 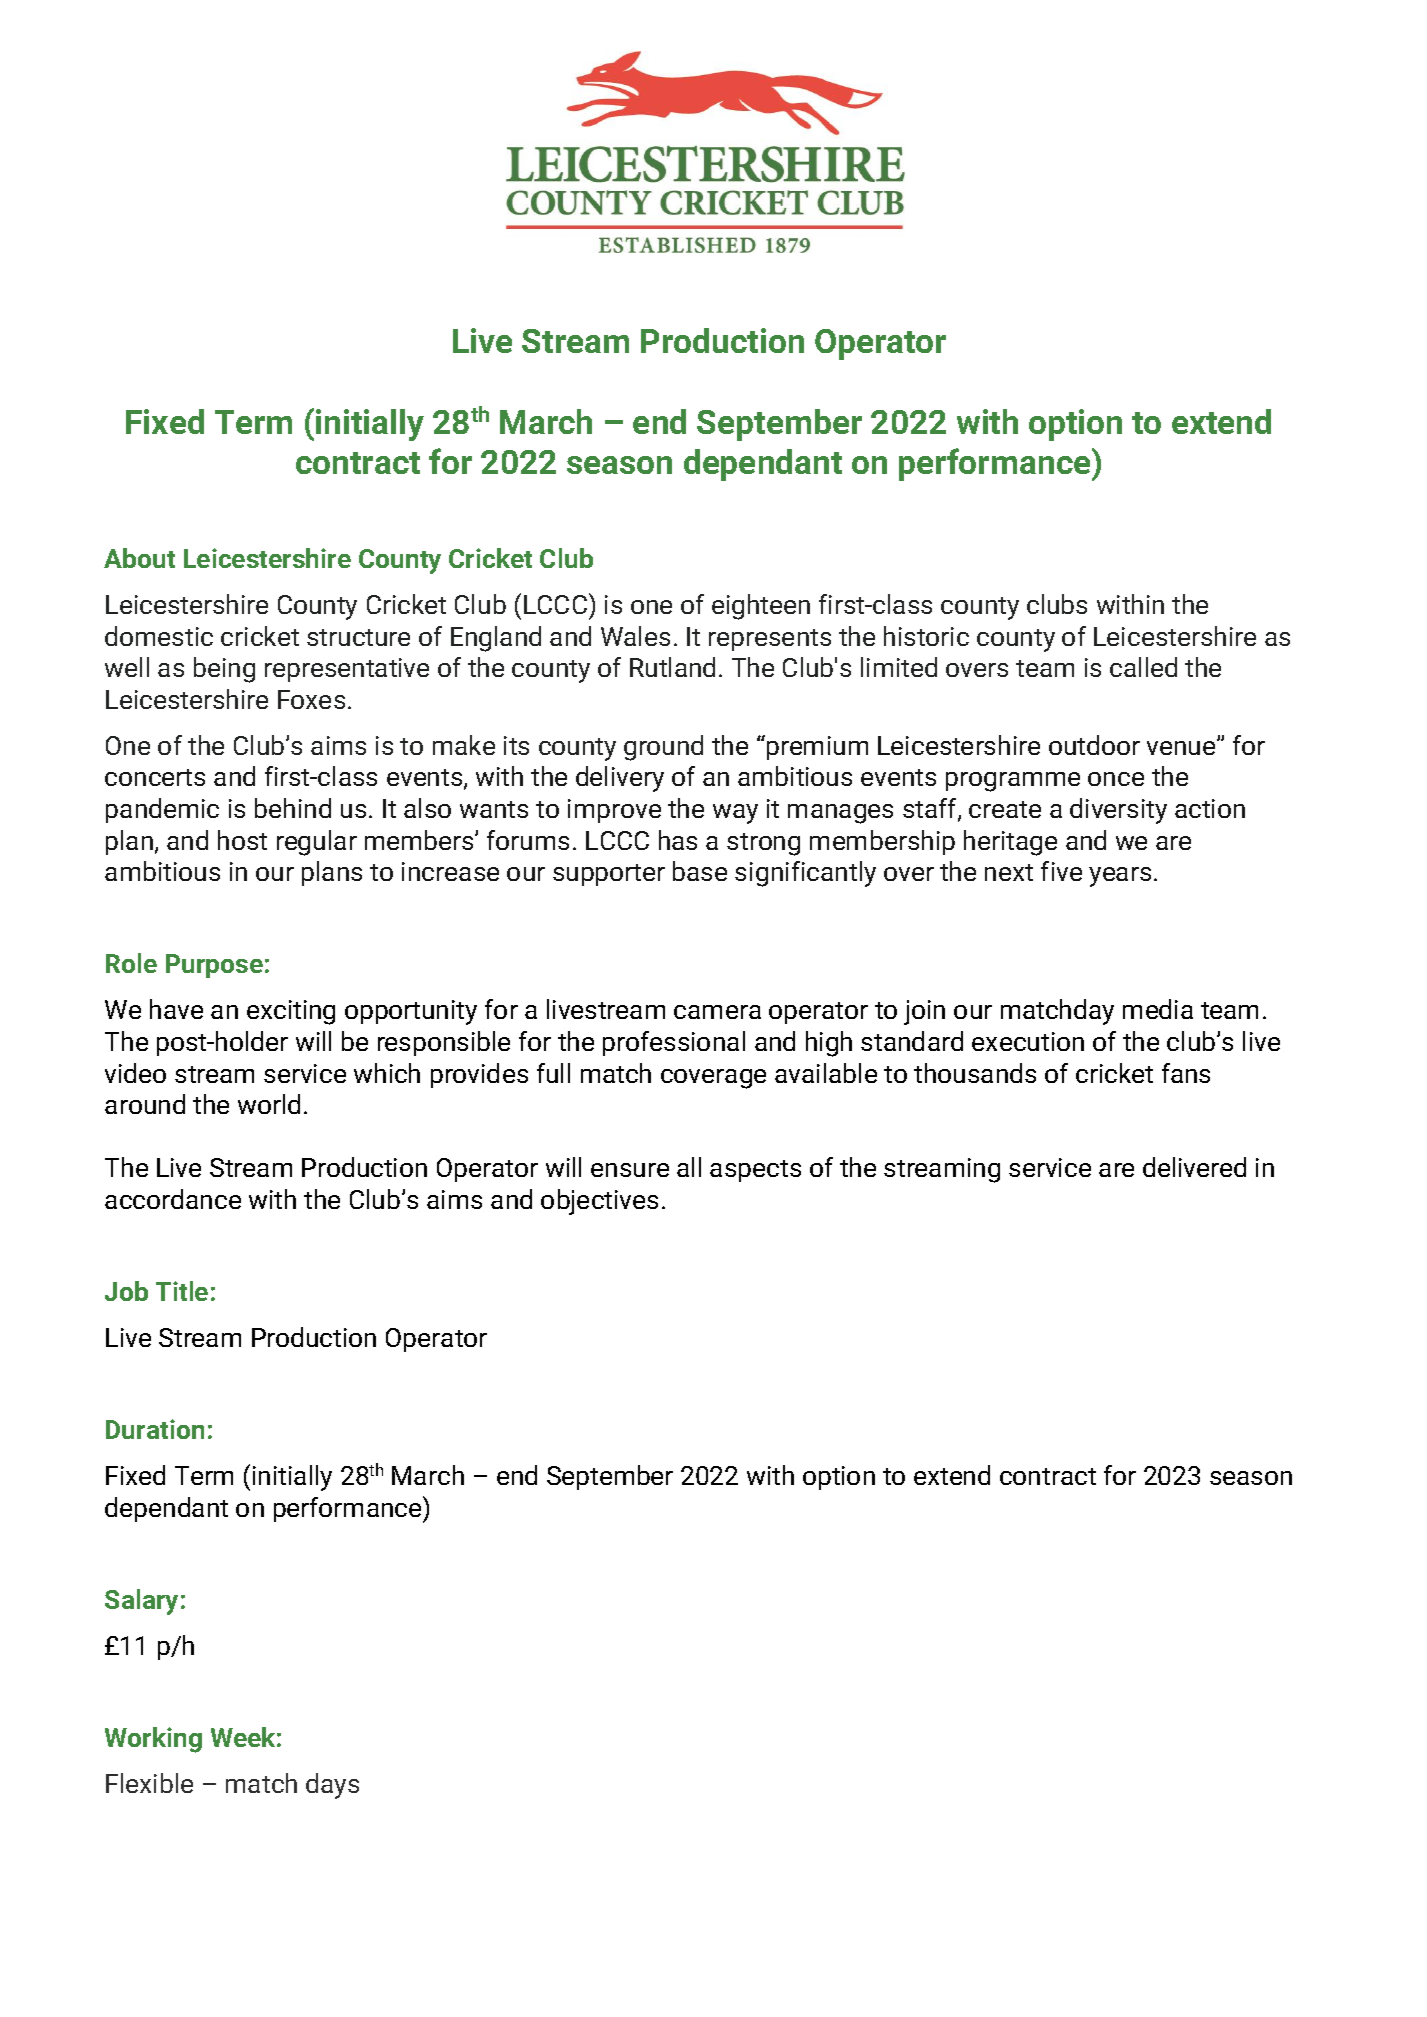 I want to click on Working, so click(x=153, y=1740).
